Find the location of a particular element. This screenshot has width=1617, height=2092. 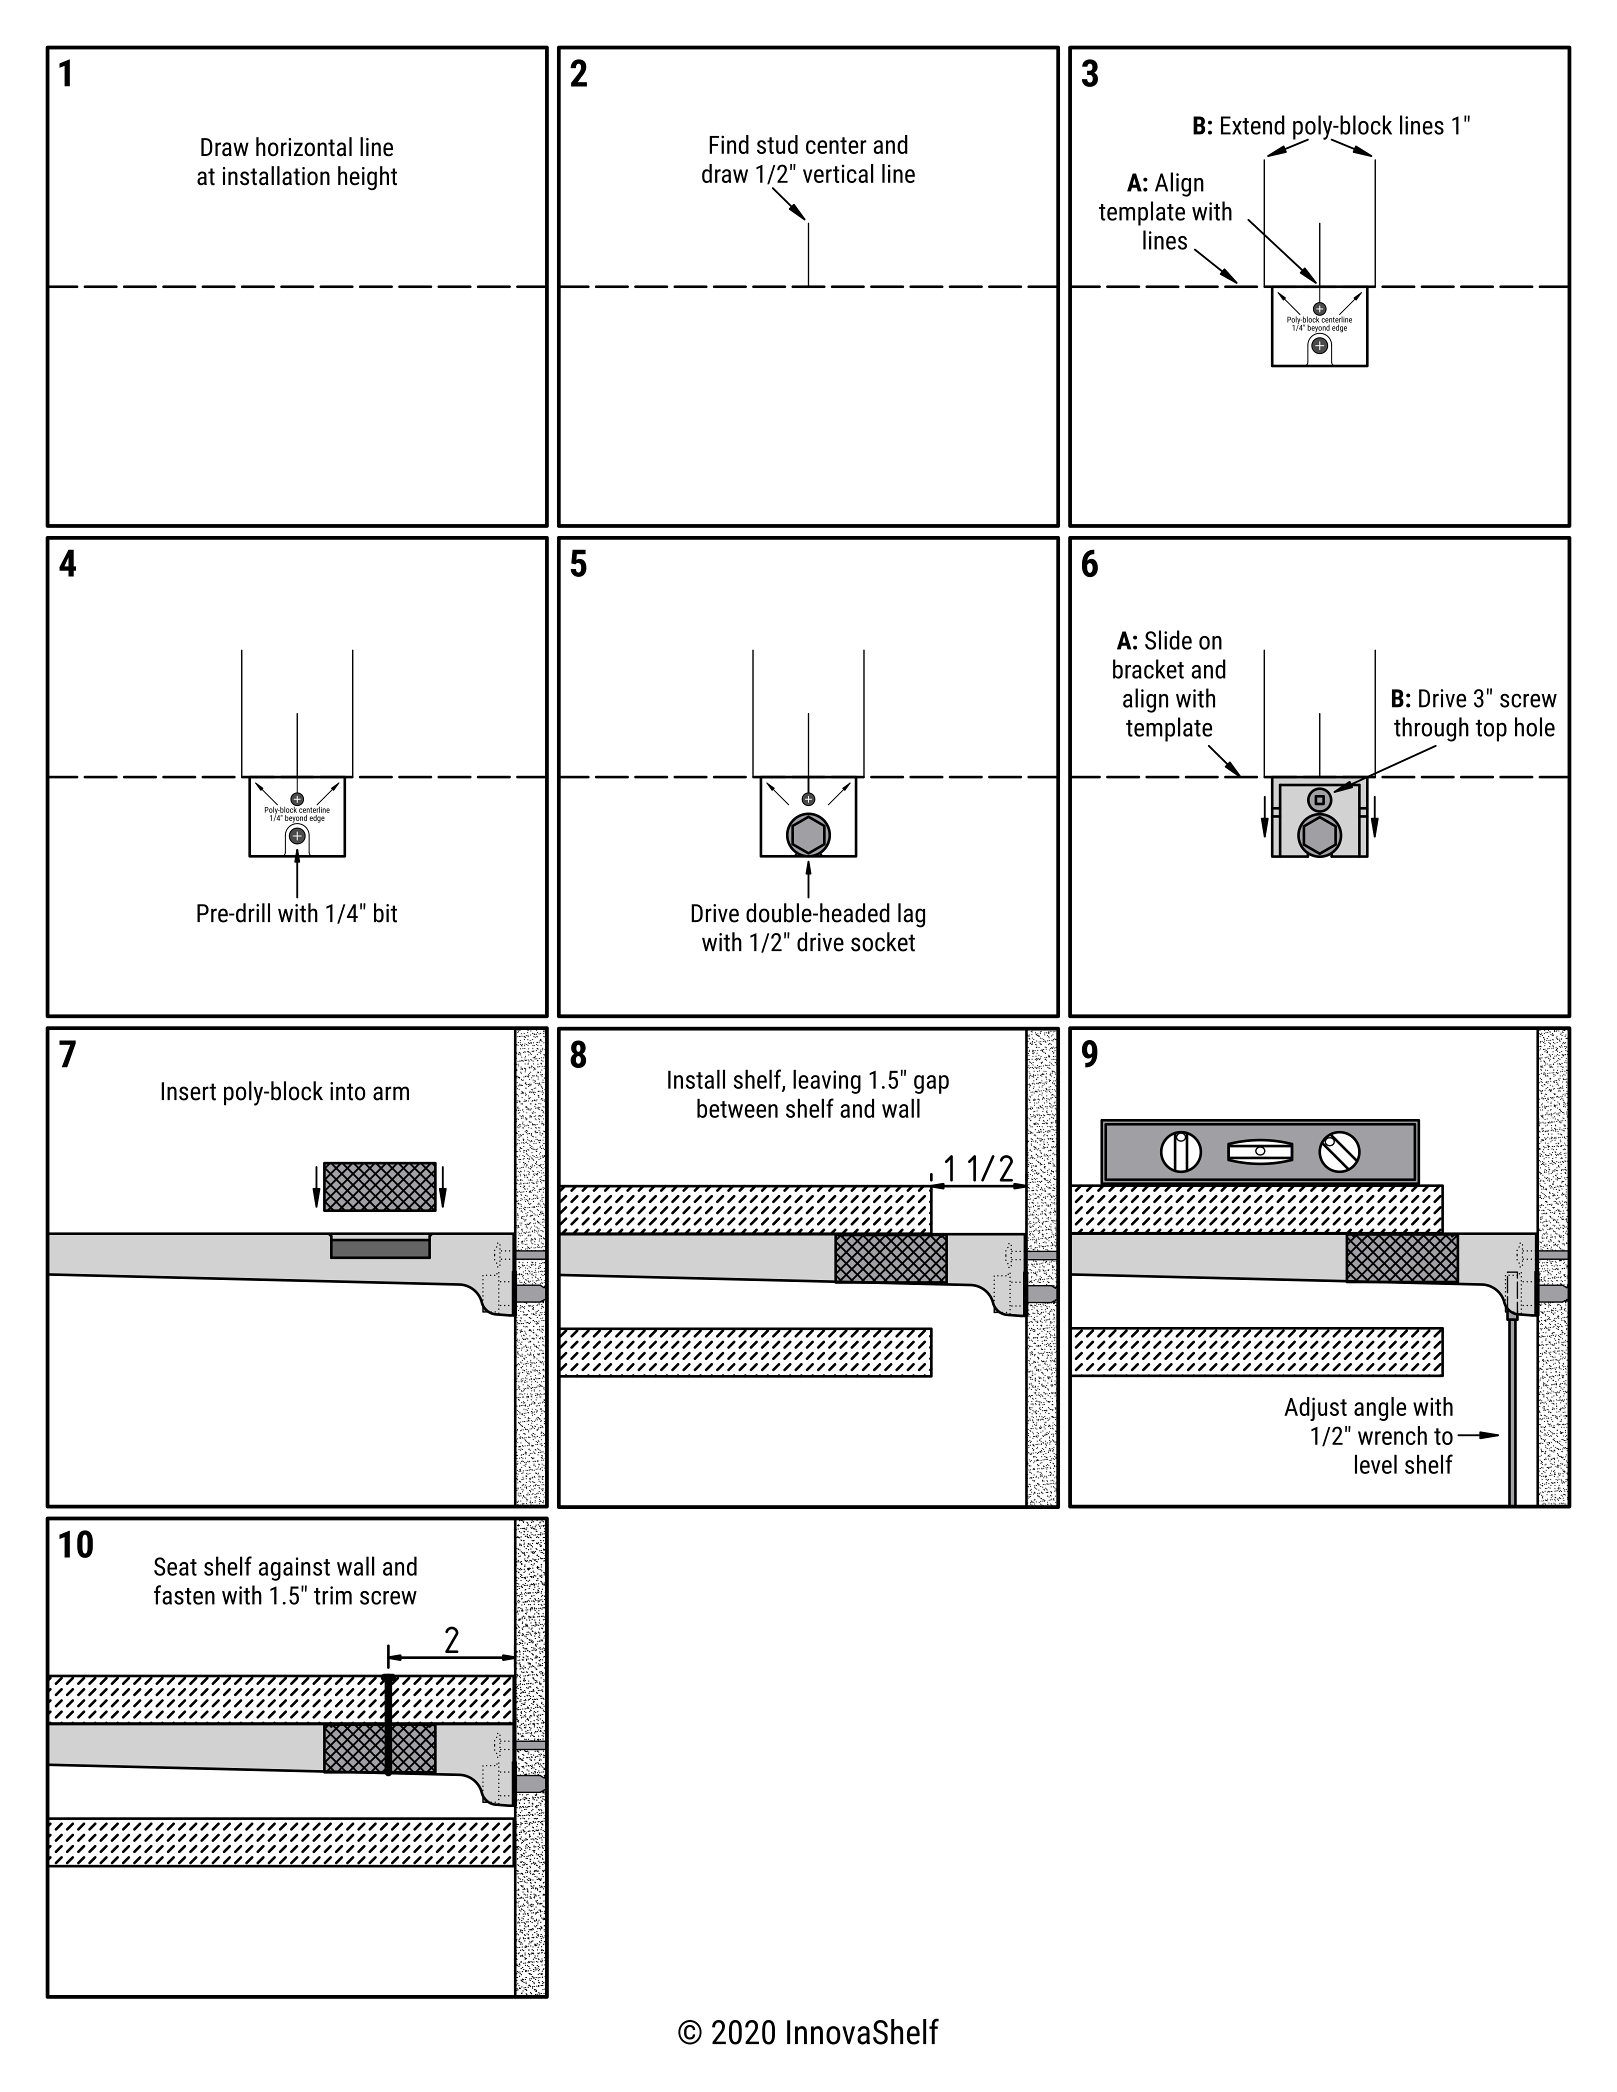

trim is located at coordinates (333, 1595).
